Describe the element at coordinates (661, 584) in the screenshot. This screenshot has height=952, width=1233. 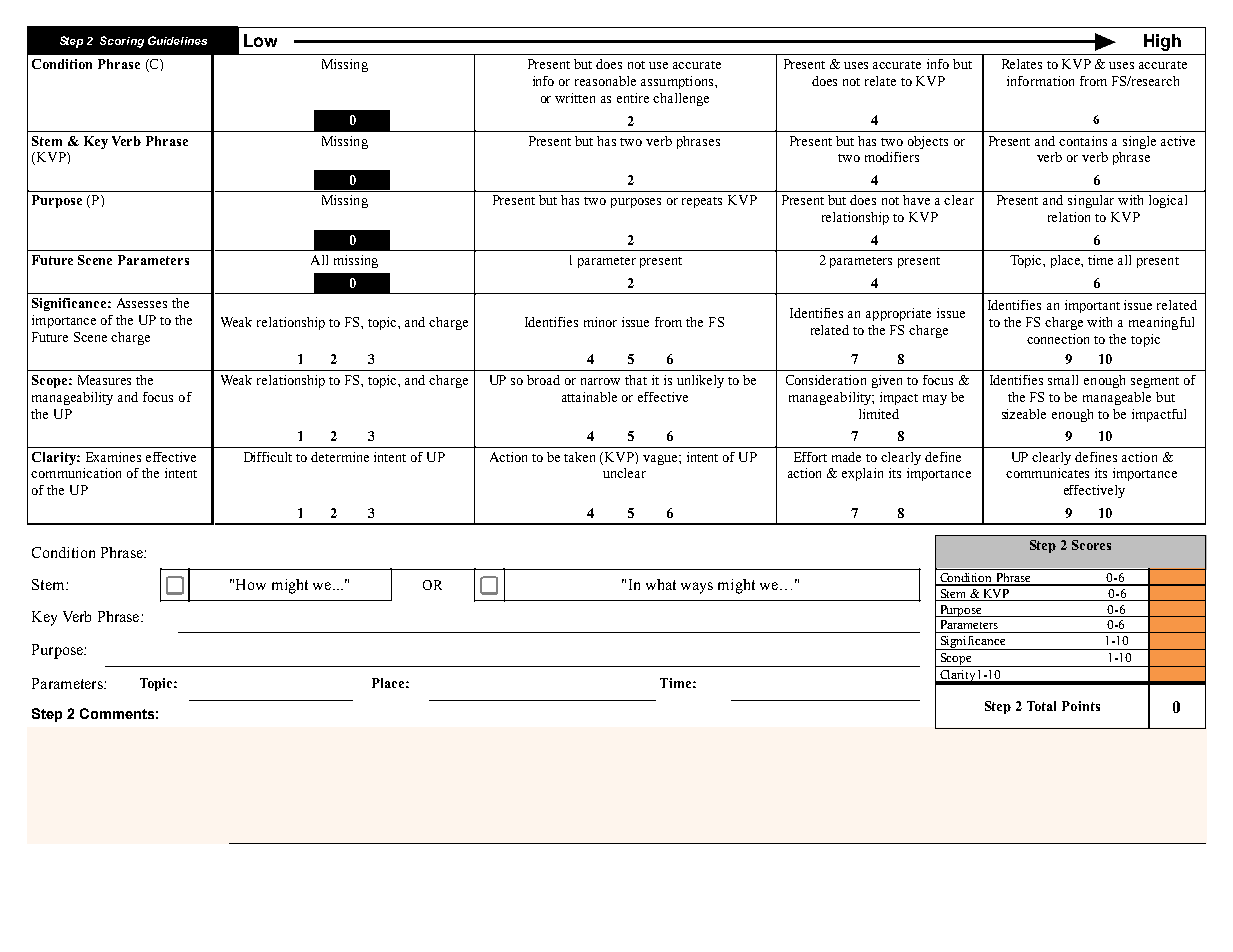
I see `what` at that location.
